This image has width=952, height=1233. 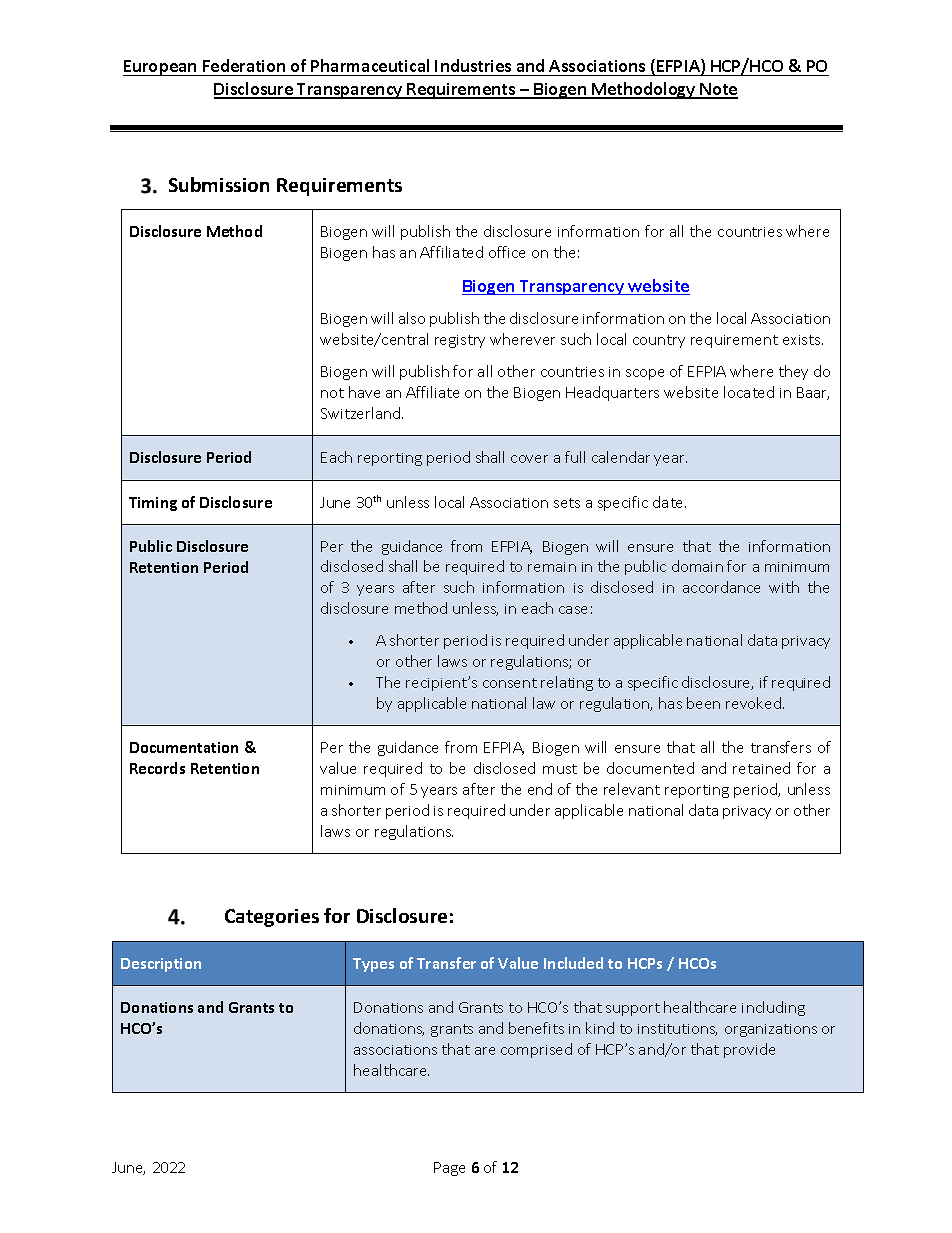 I want to click on Note, so click(x=718, y=90).
